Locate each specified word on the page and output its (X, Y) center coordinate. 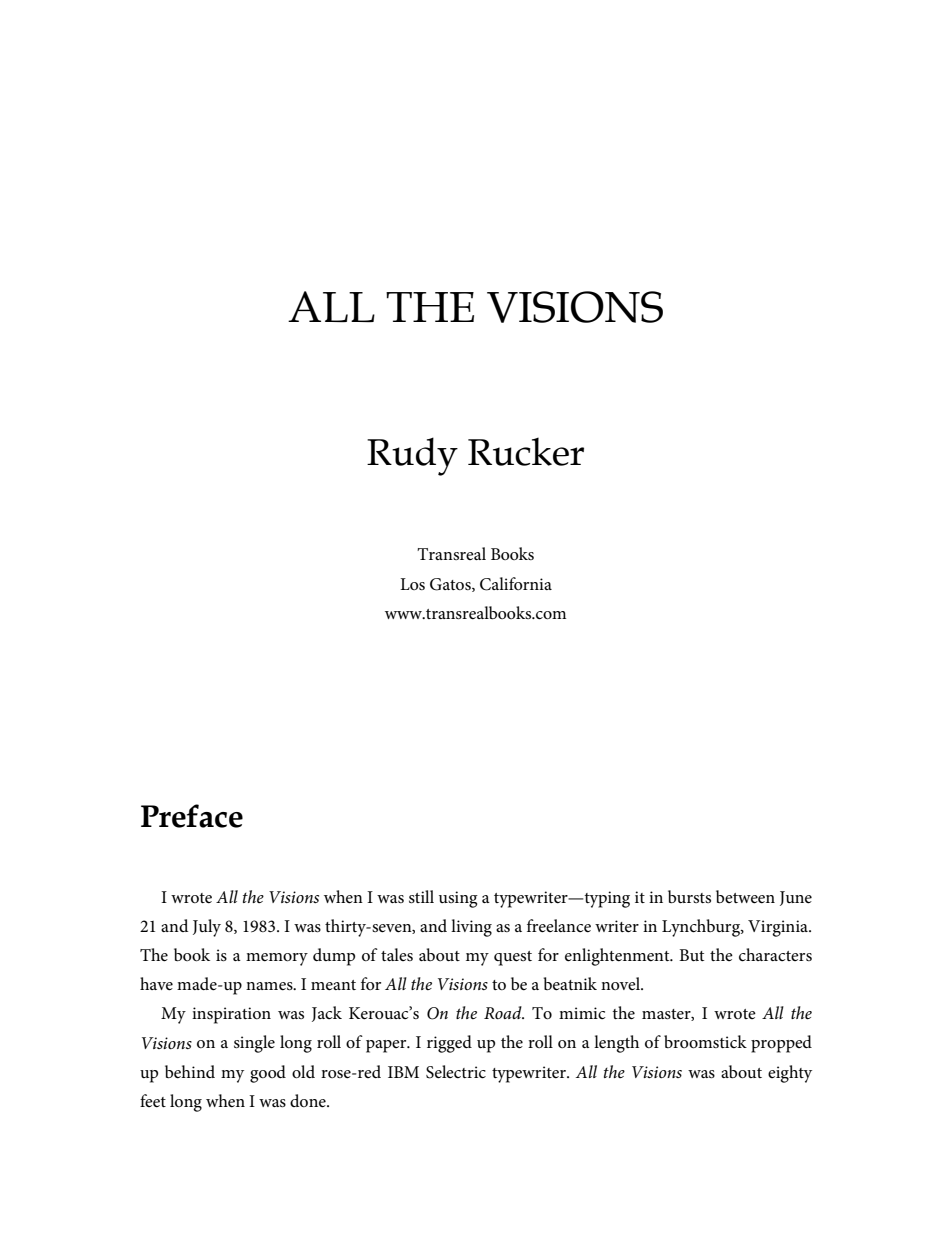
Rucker (526, 452)
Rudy (412, 456)
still (421, 896)
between (745, 897)
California (516, 584)
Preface (192, 816)
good (268, 1074)
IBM (403, 1072)
